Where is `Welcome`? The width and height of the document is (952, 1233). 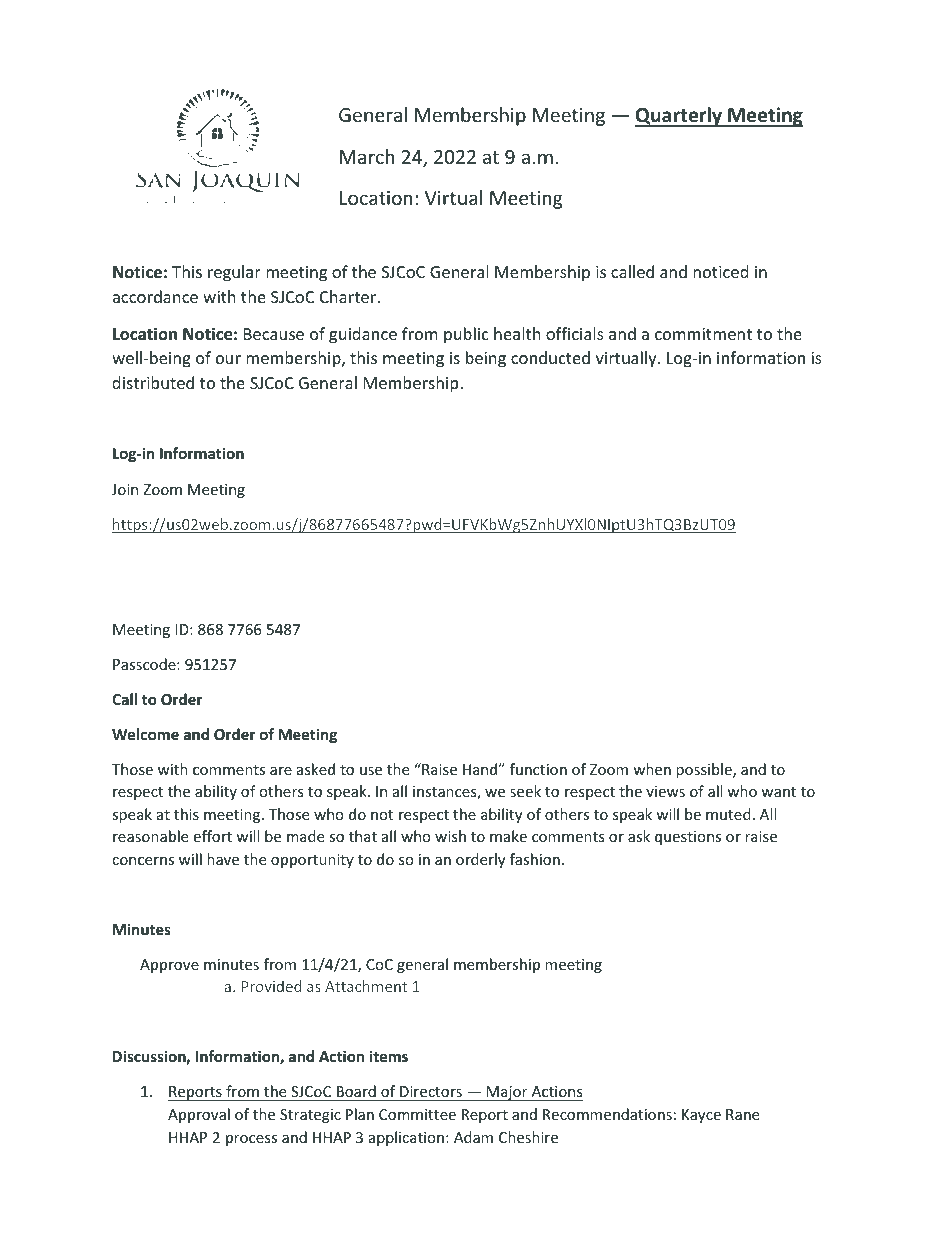 Welcome is located at coordinates (145, 734).
